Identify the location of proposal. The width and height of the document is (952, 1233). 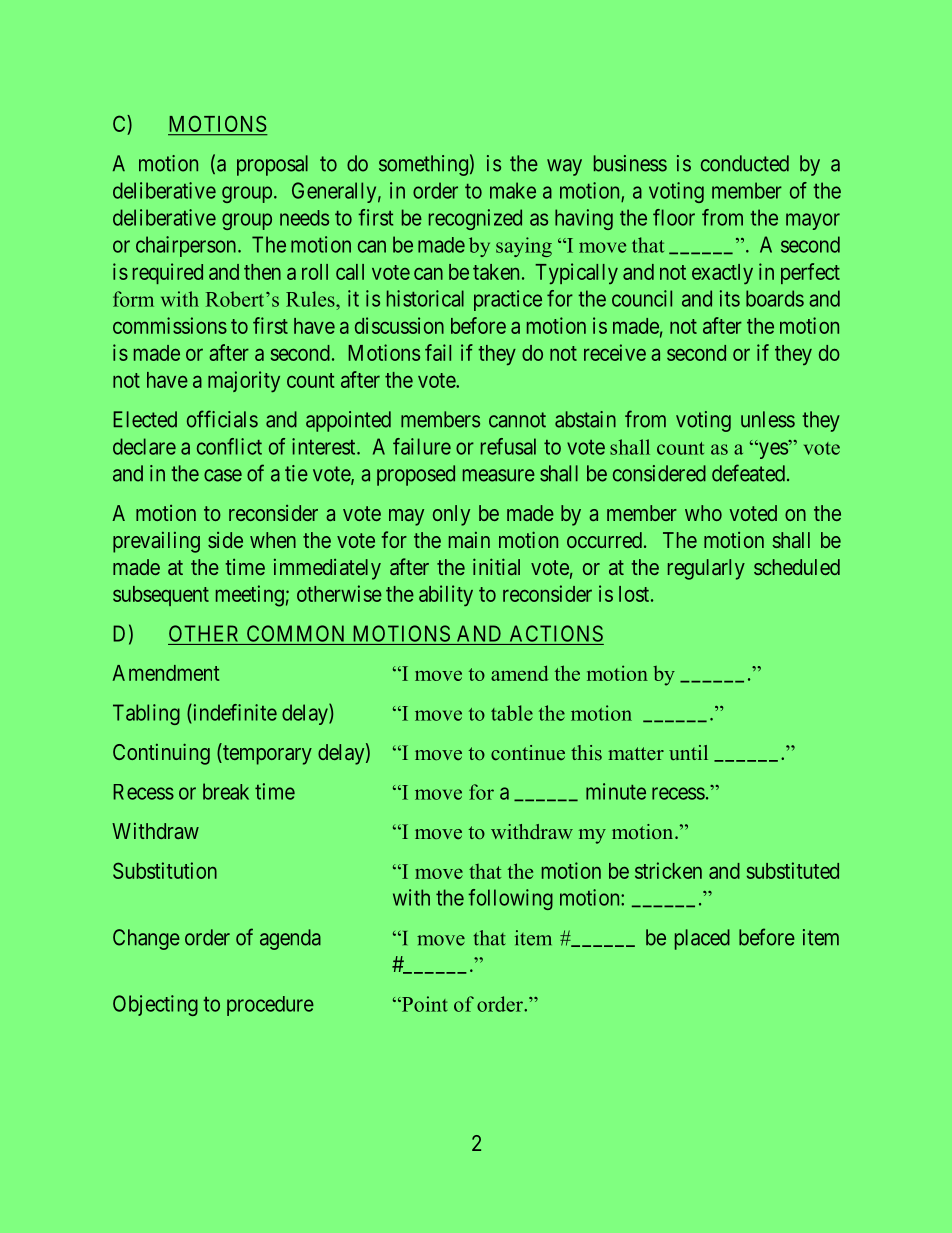
(272, 165).
